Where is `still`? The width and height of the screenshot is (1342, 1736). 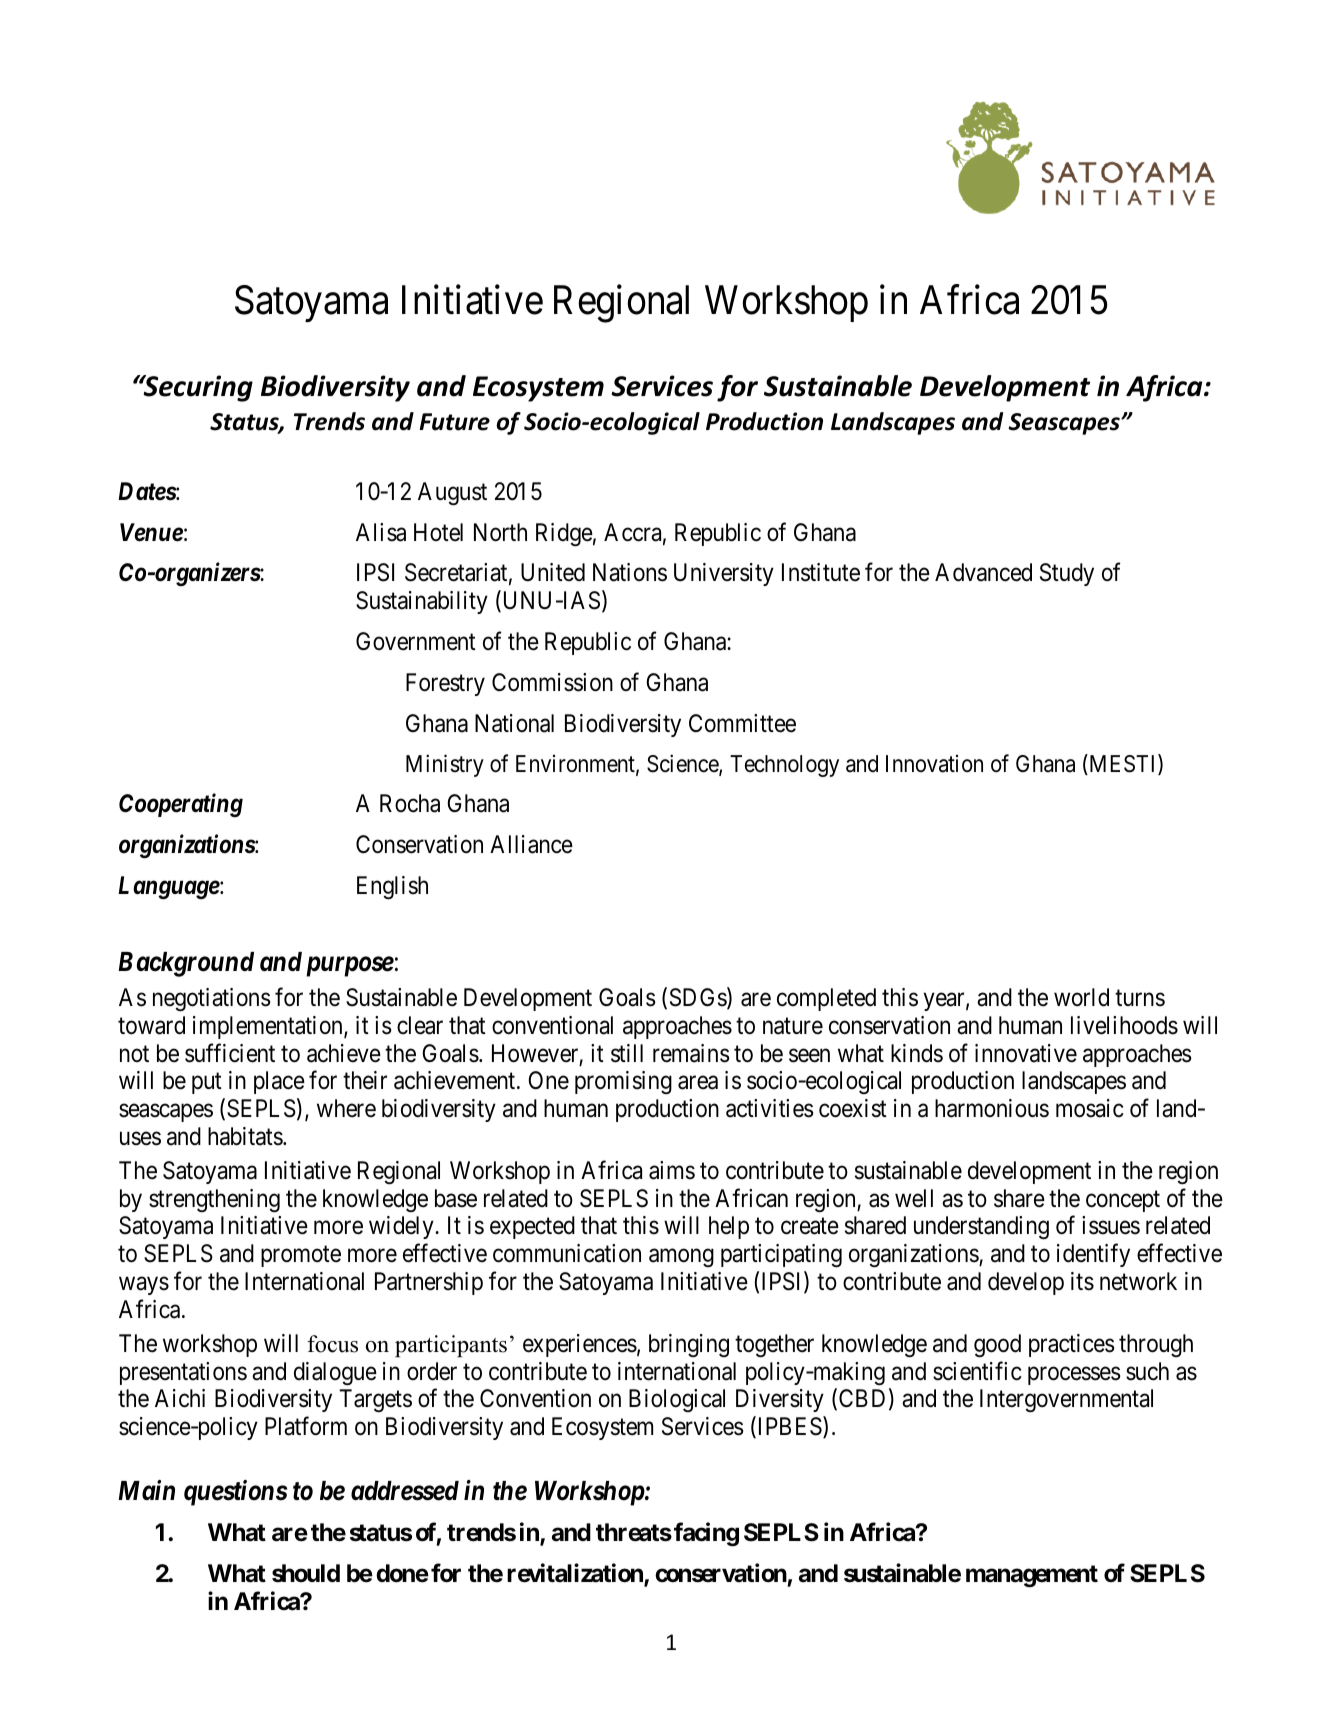
still is located at coordinates (627, 1053).
